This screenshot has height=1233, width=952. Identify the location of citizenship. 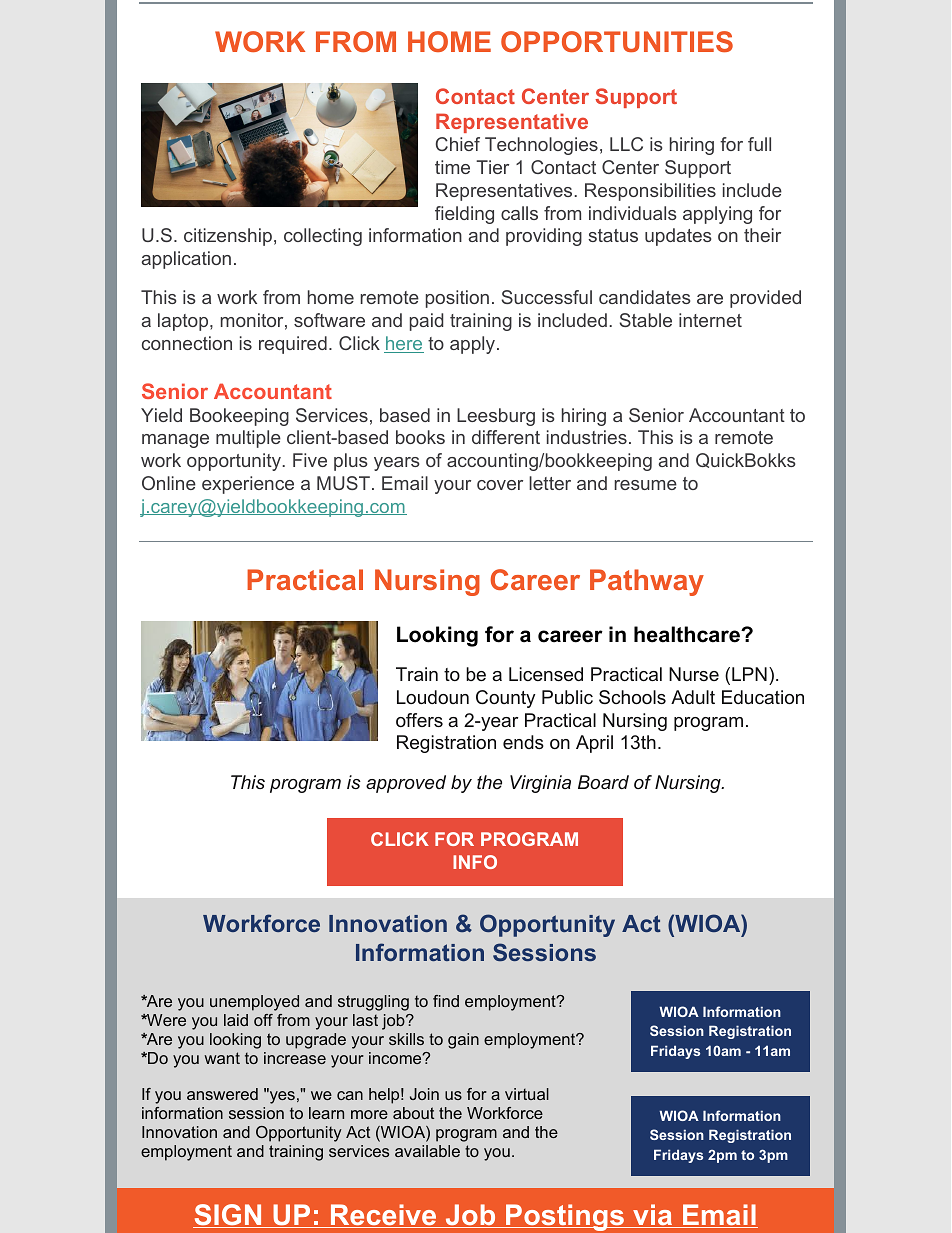
(228, 237).
